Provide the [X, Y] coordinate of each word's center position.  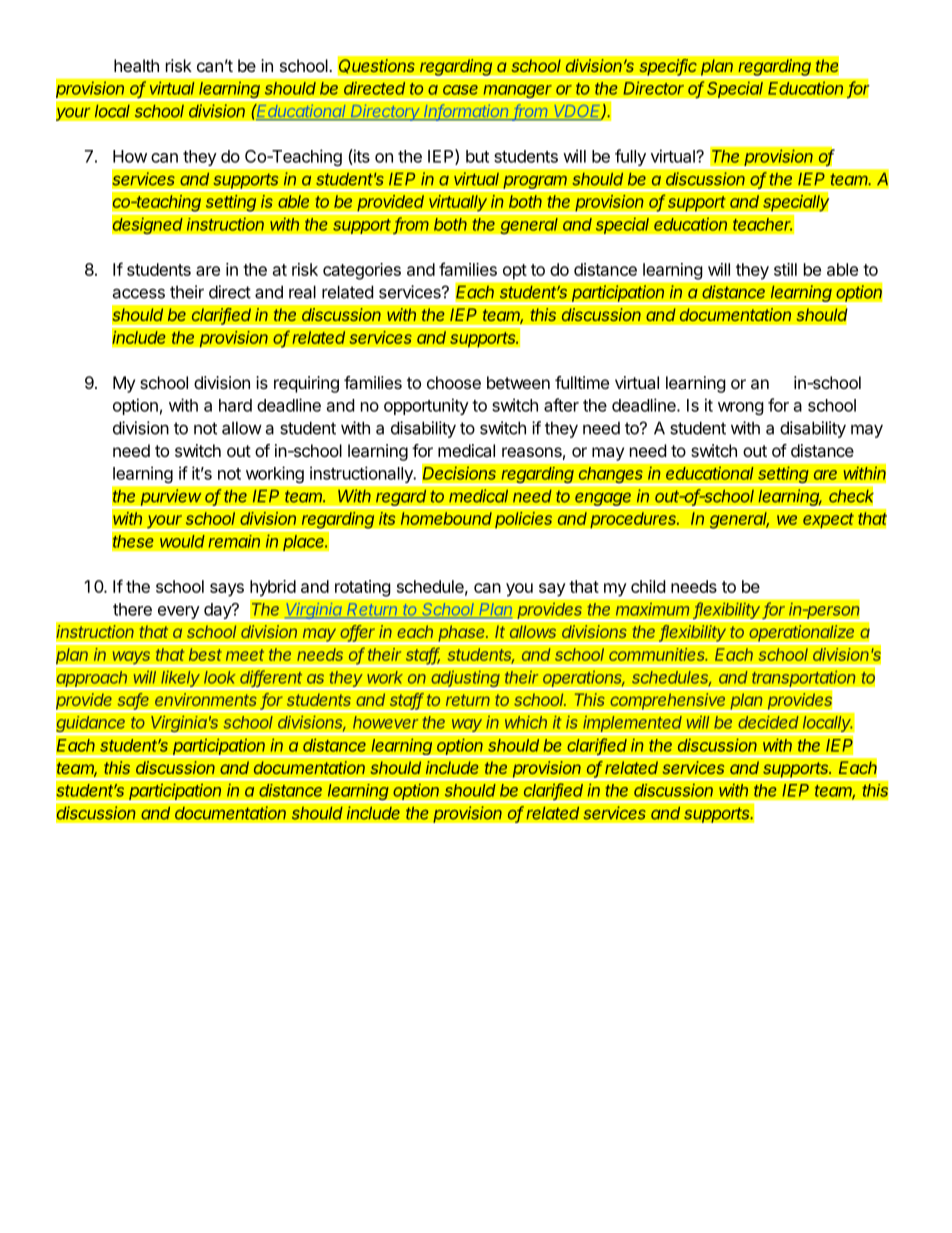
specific [668, 68]
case [460, 90]
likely [181, 680]
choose [454, 382]
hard [235, 405]
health [136, 65]
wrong [741, 408]
